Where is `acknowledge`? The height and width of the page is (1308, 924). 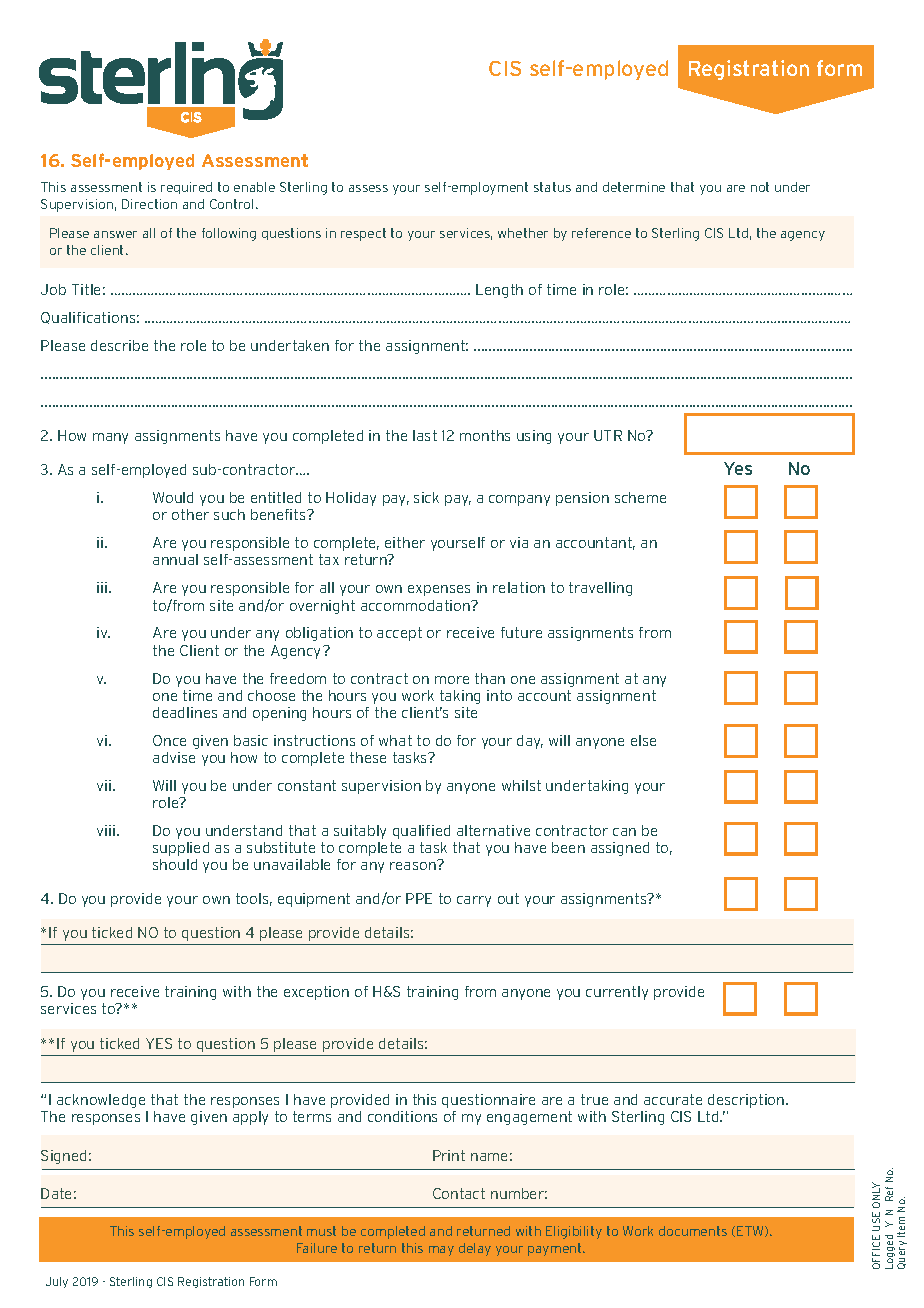 acknowledge is located at coordinates (101, 1101).
